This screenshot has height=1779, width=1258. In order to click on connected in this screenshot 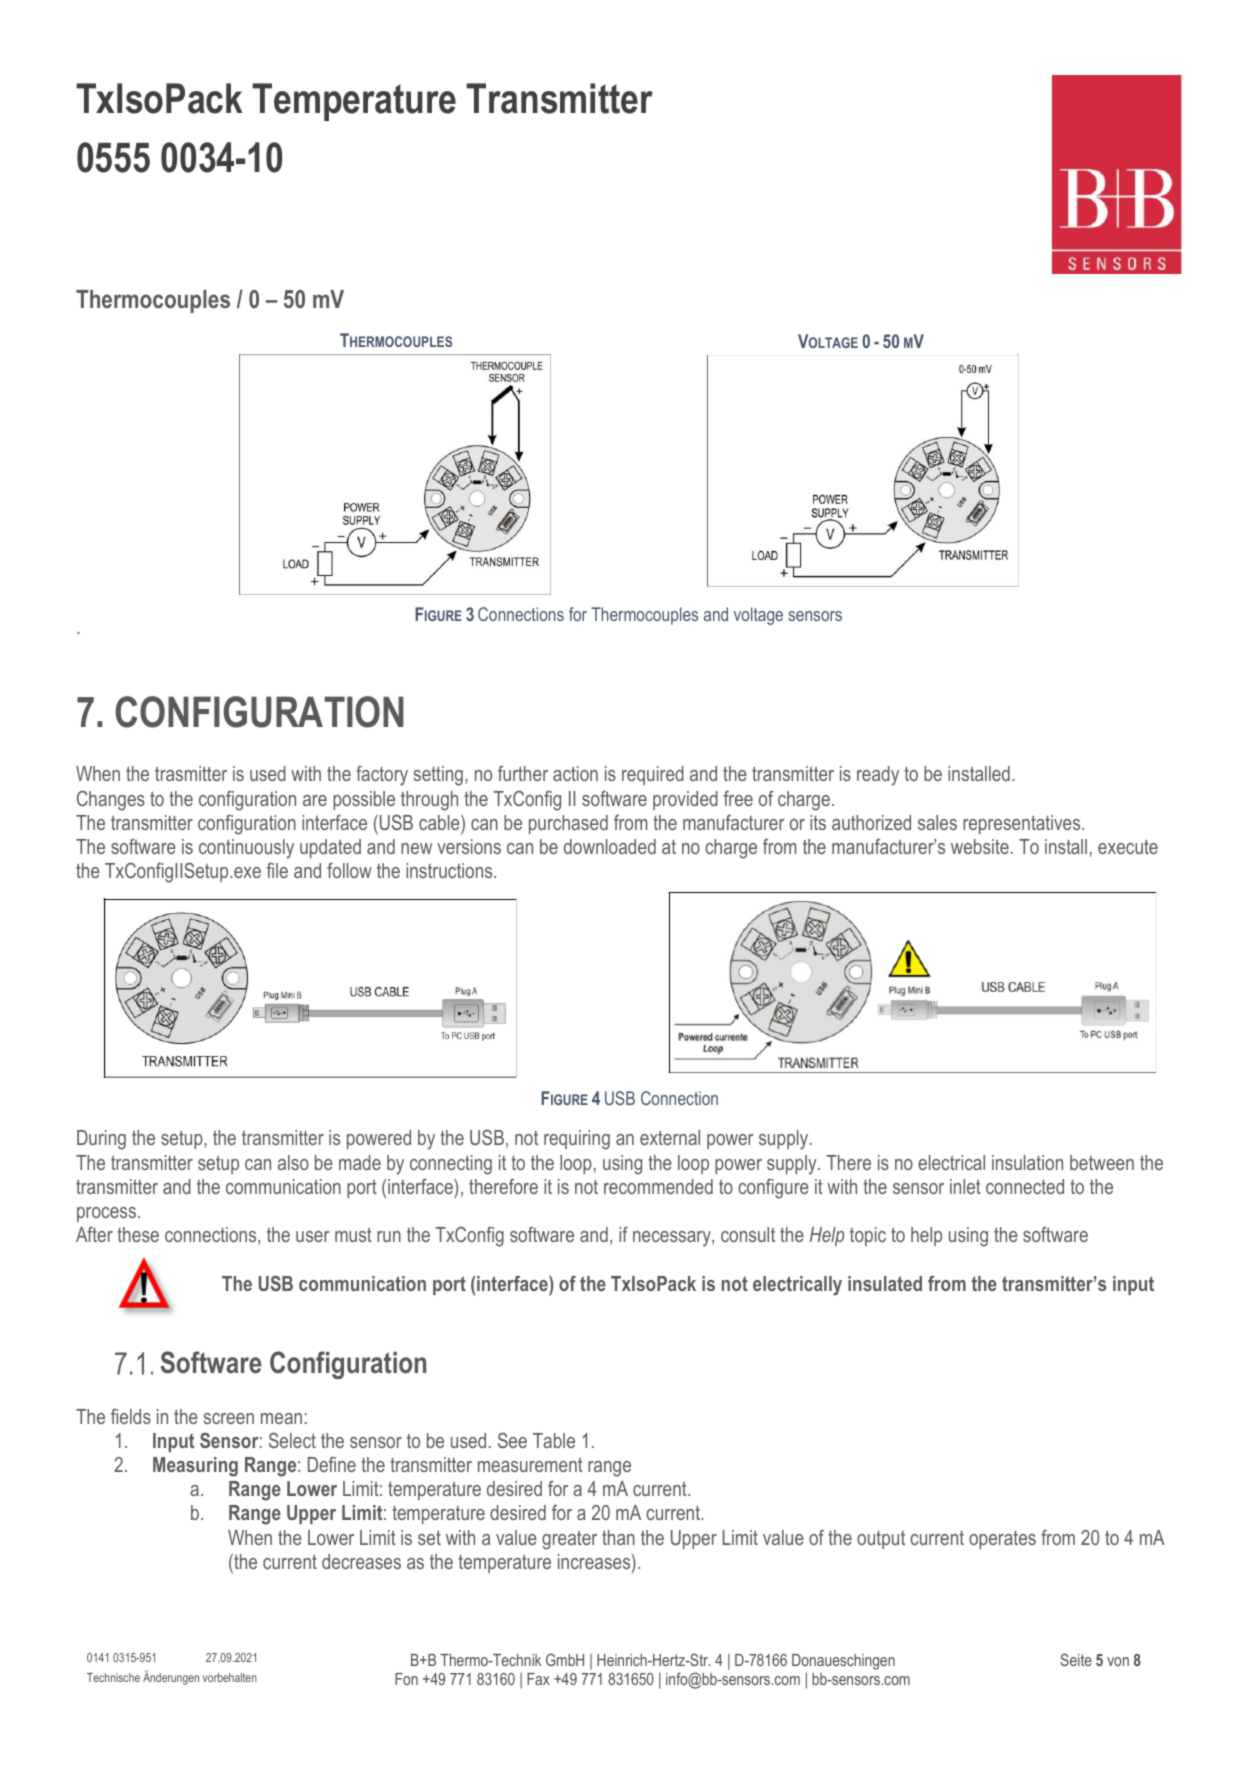, I will do `click(1025, 1186)`.
